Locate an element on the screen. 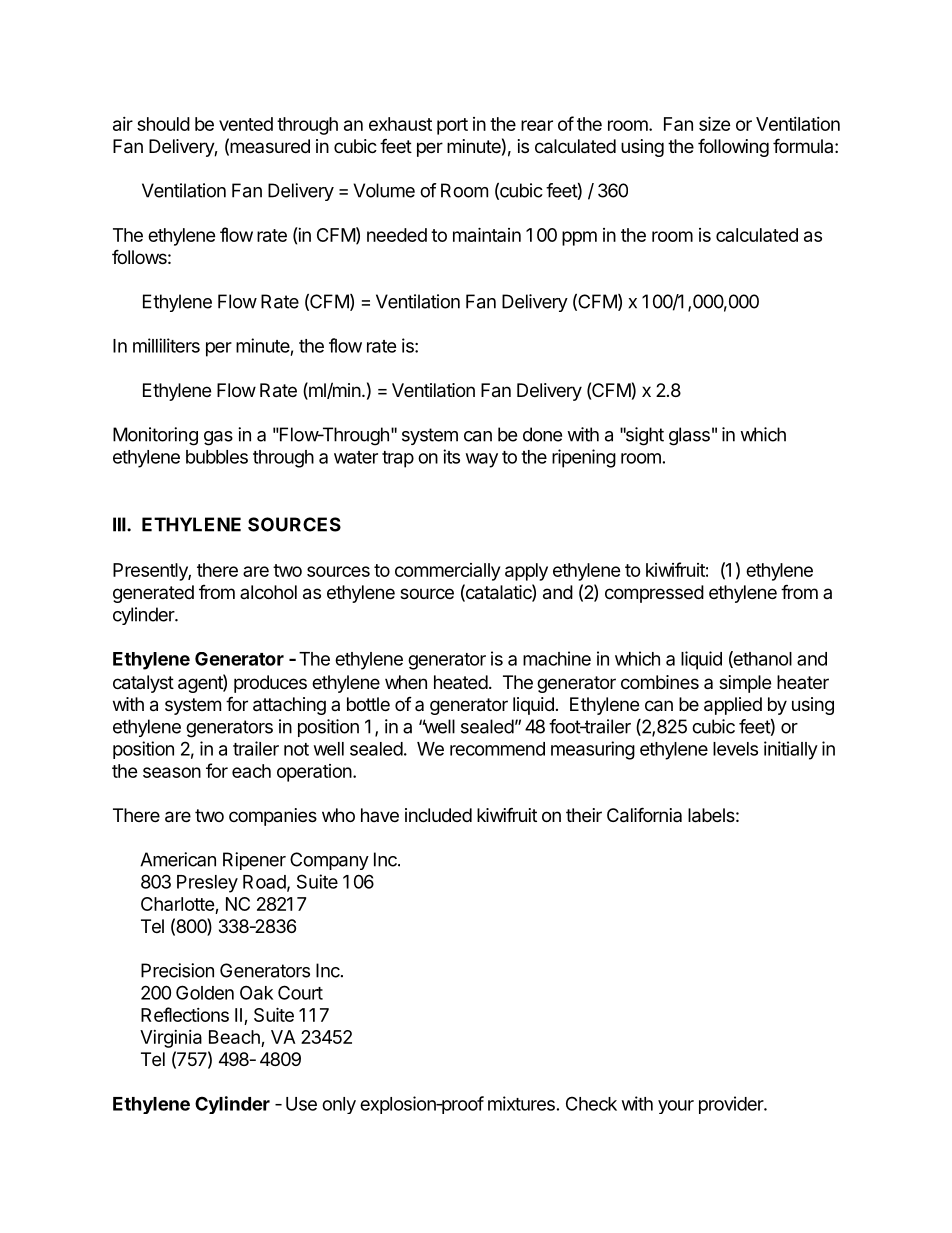 Image resolution: width=952 pixels, height=1233 pixels. its is located at coordinates (451, 456).
